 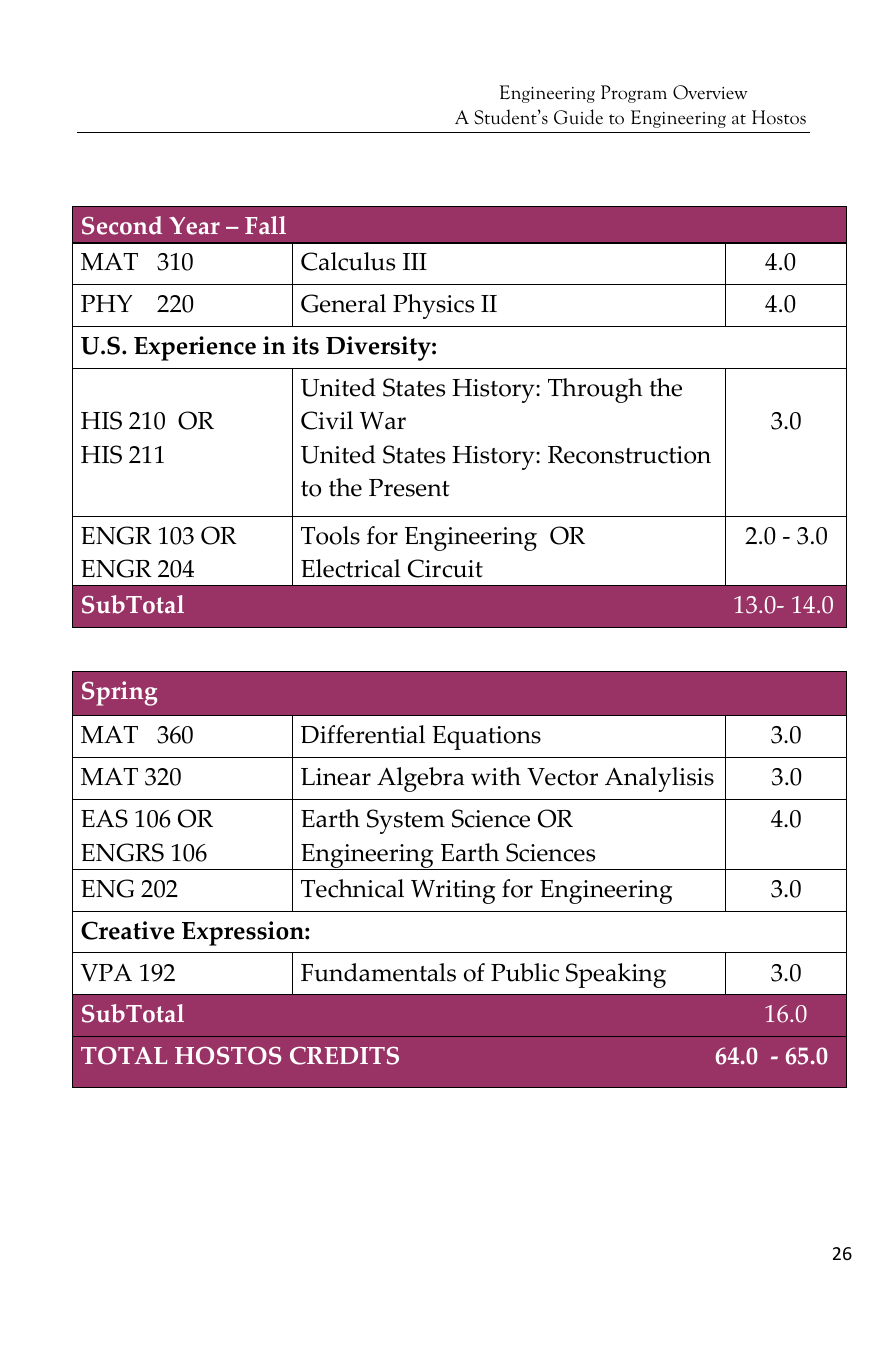 What do you see at coordinates (562, 777) in the document?
I see `Vector` at bounding box center [562, 777].
